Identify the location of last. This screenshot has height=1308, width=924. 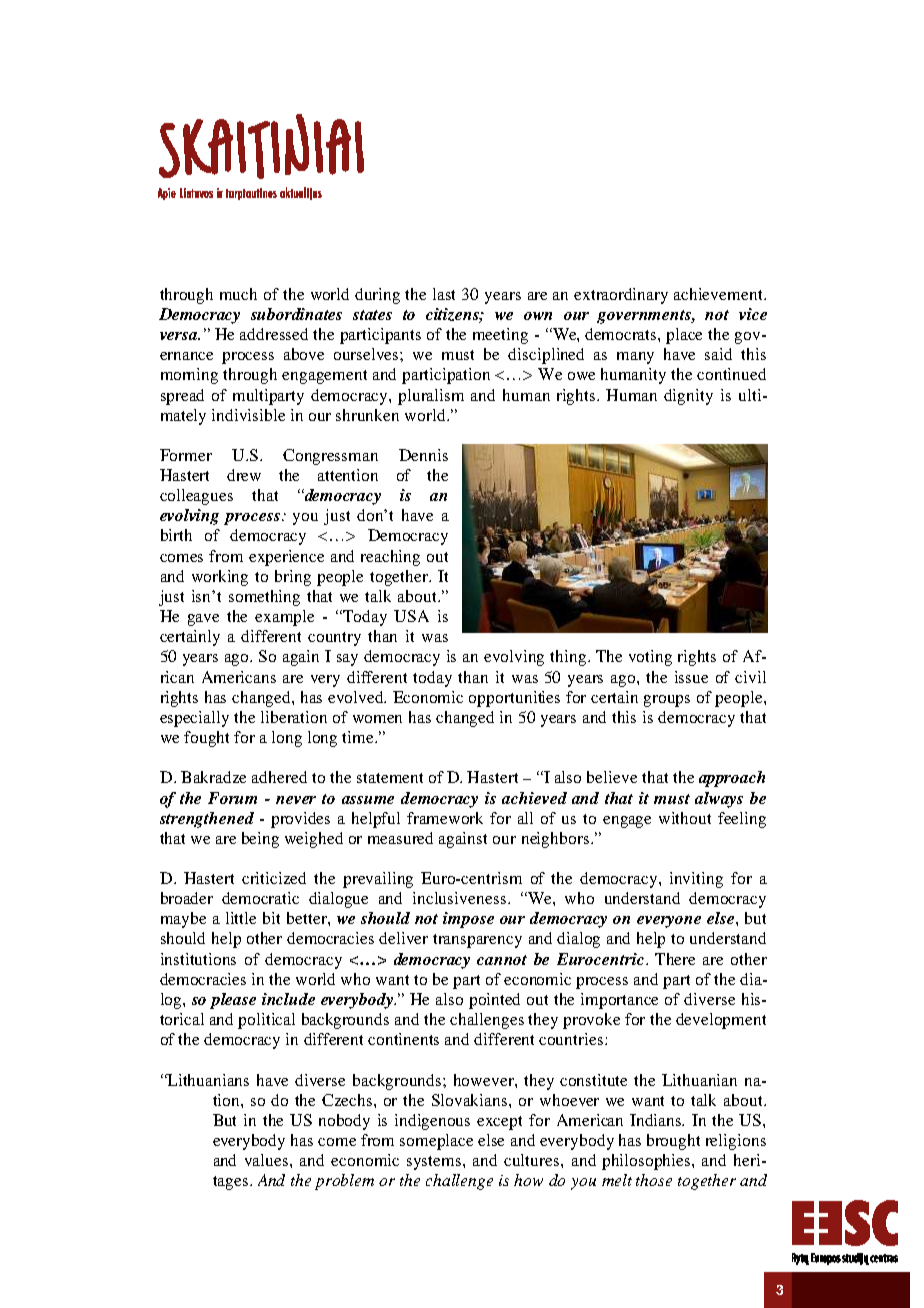
(444, 294).
